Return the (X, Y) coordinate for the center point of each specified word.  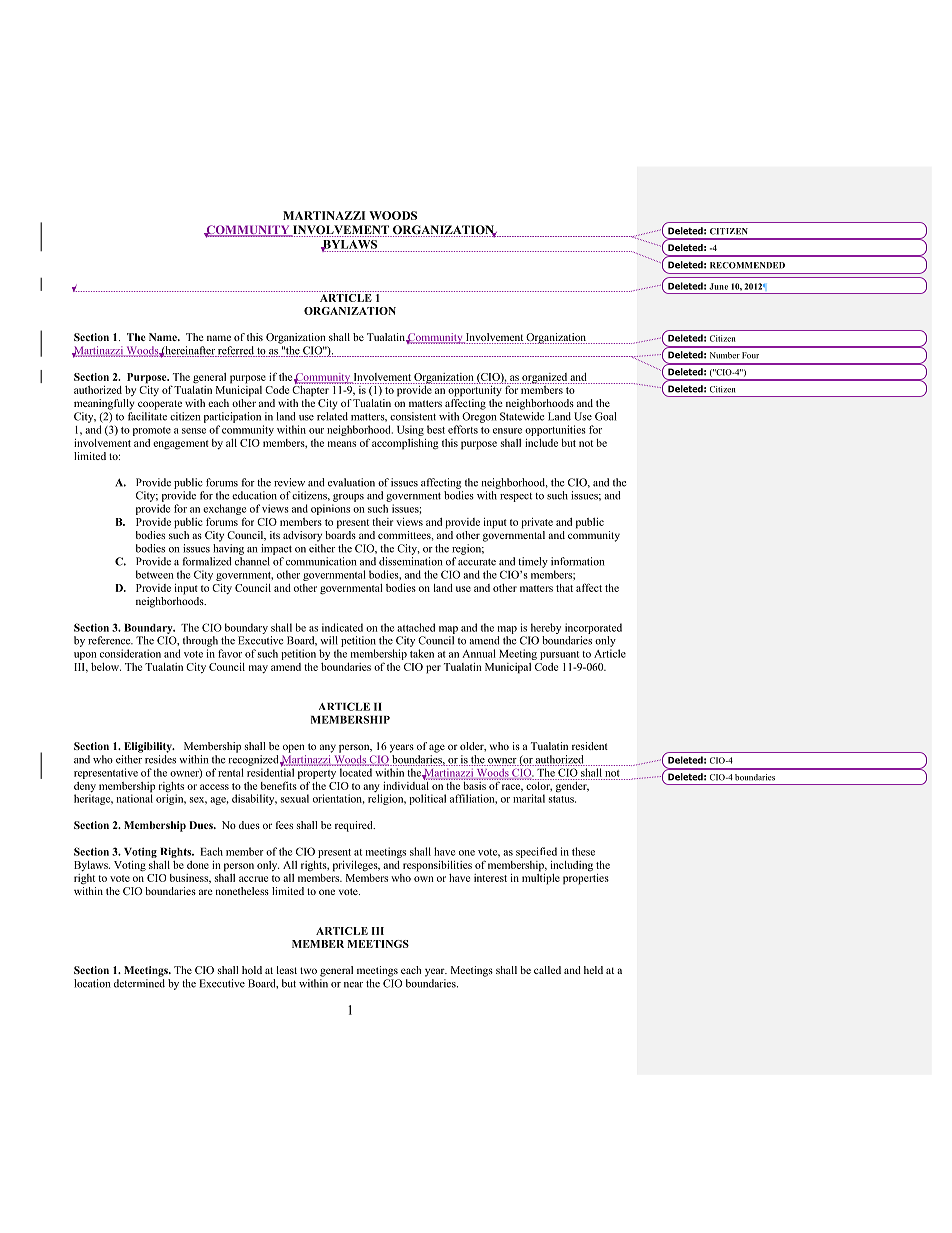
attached (416, 627)
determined (139, 983)
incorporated (593, 628)
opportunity (475, 390)
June (718, 286)
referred (236, 351)
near (353, 985)
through (200, 641)
